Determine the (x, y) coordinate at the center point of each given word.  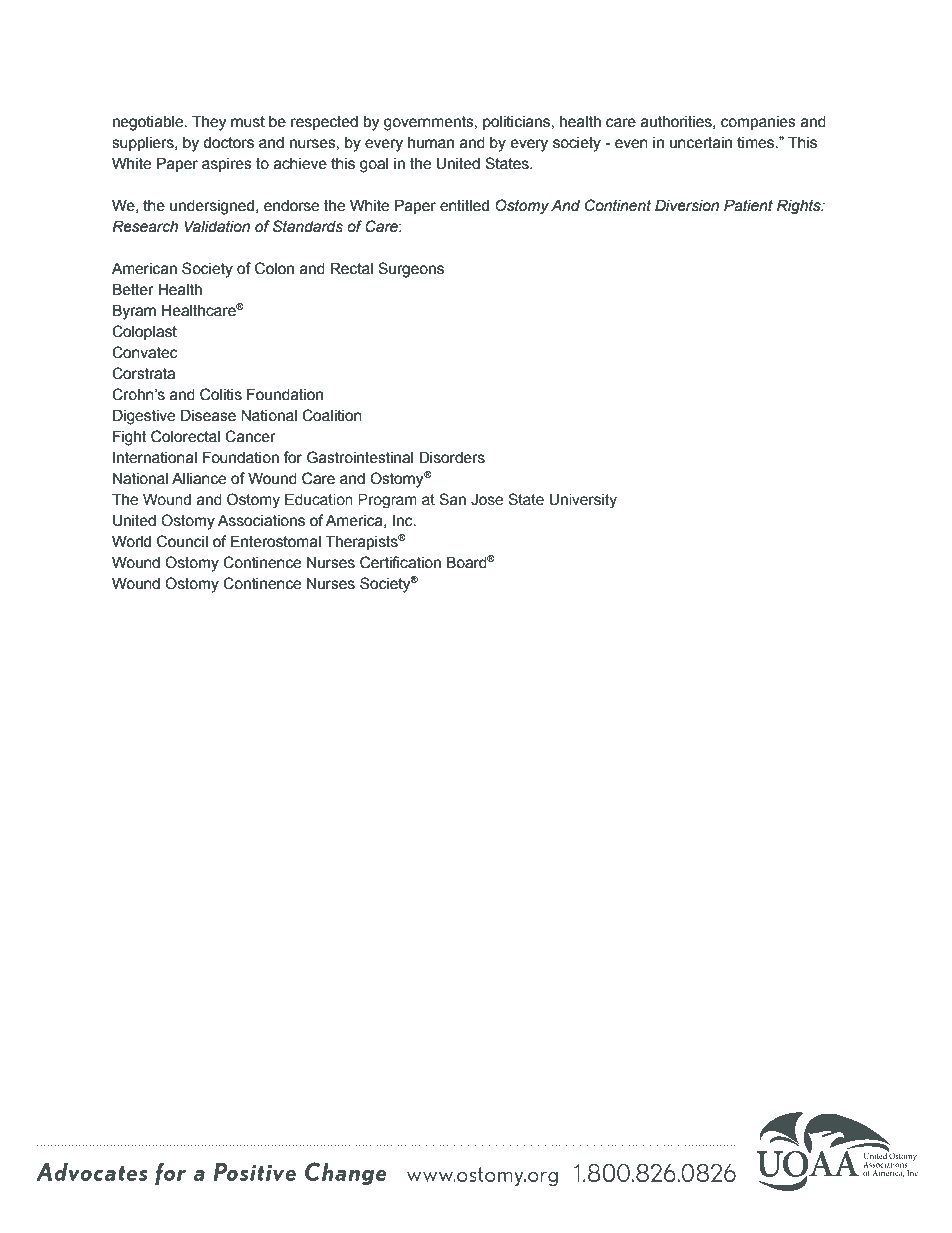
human (431, 143)
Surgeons (411, 270)
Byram (134, 312)
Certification (400, 562)
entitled (464, 206)
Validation (217, 226)
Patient (748, 205)
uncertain (701, 143)
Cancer (250, 436)
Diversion (687, 205)
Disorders (452, 457)
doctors (228, 143)
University (583, 501)
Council (182, 541)
